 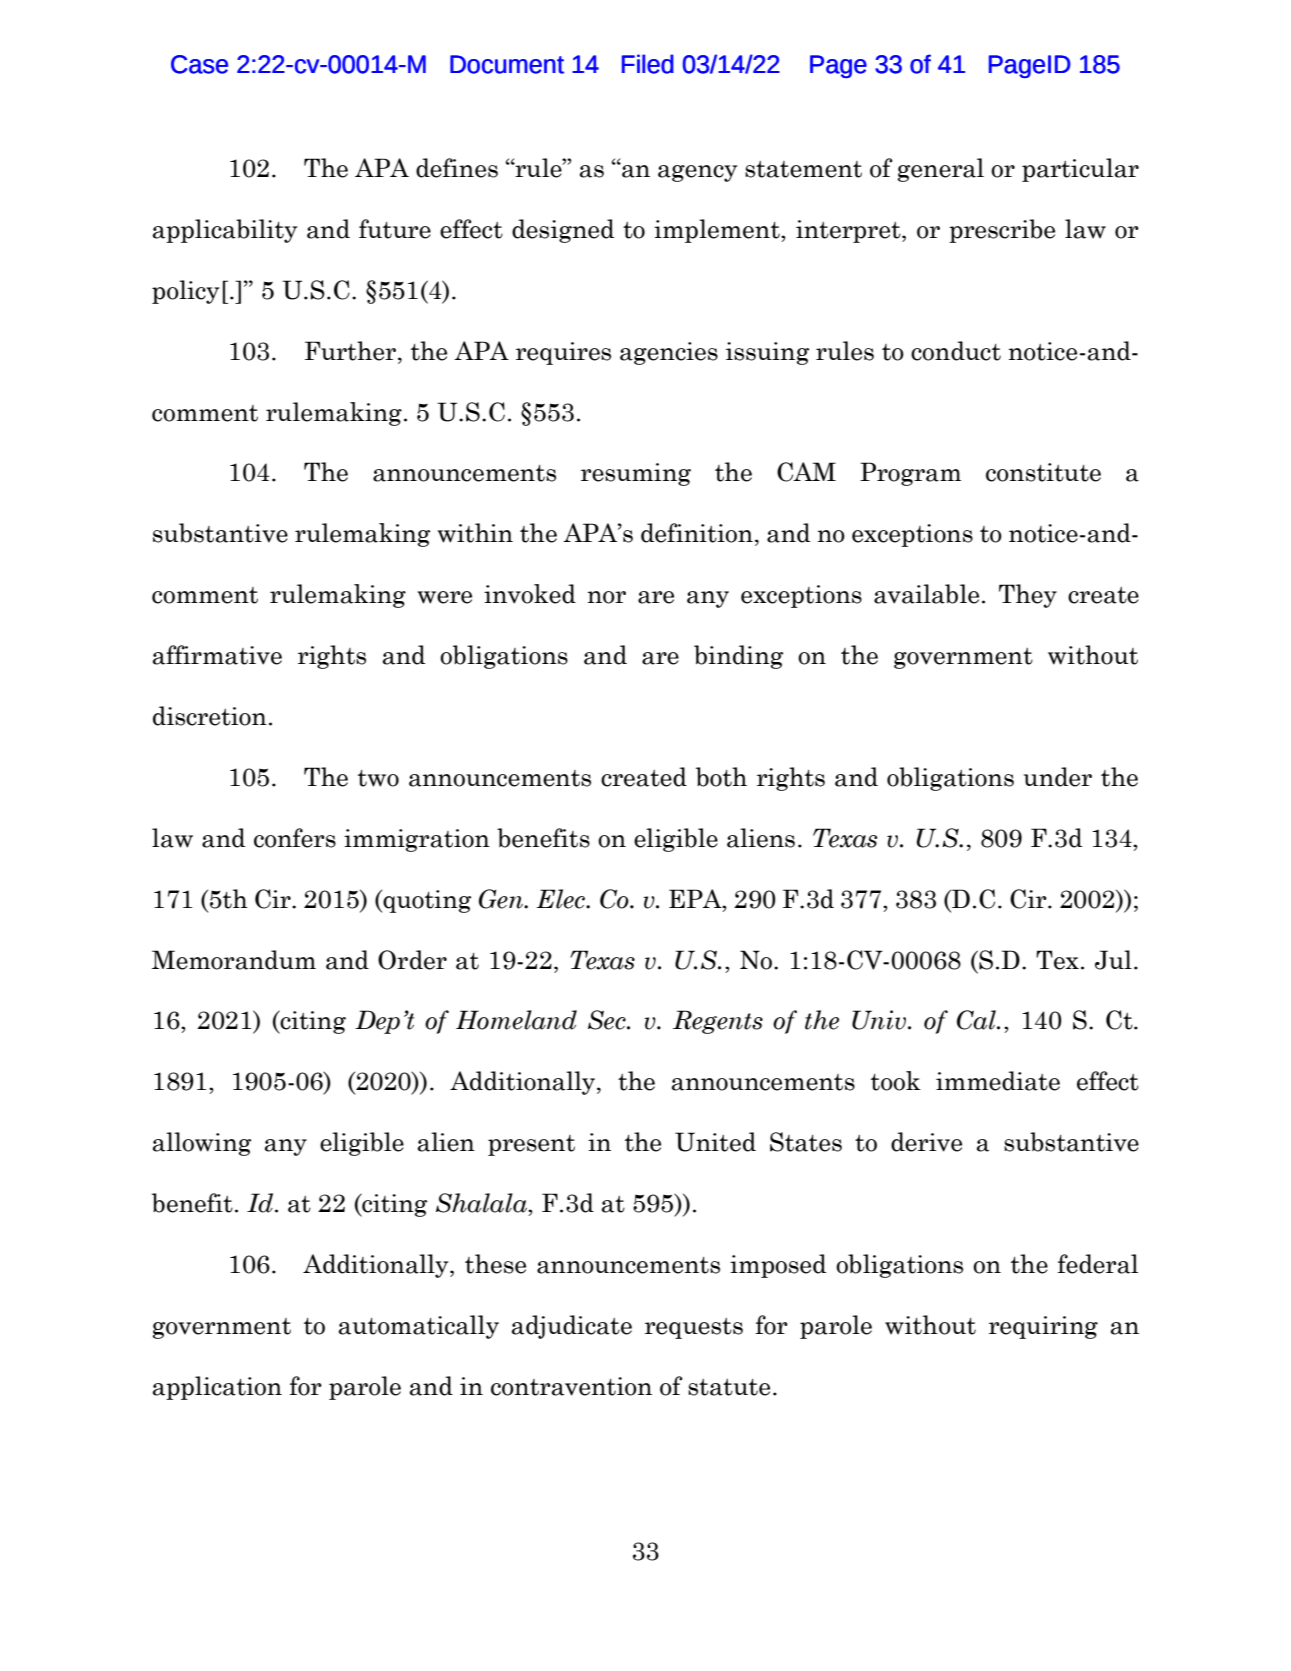 I want to click on definition, so click(x=697, y=533).
